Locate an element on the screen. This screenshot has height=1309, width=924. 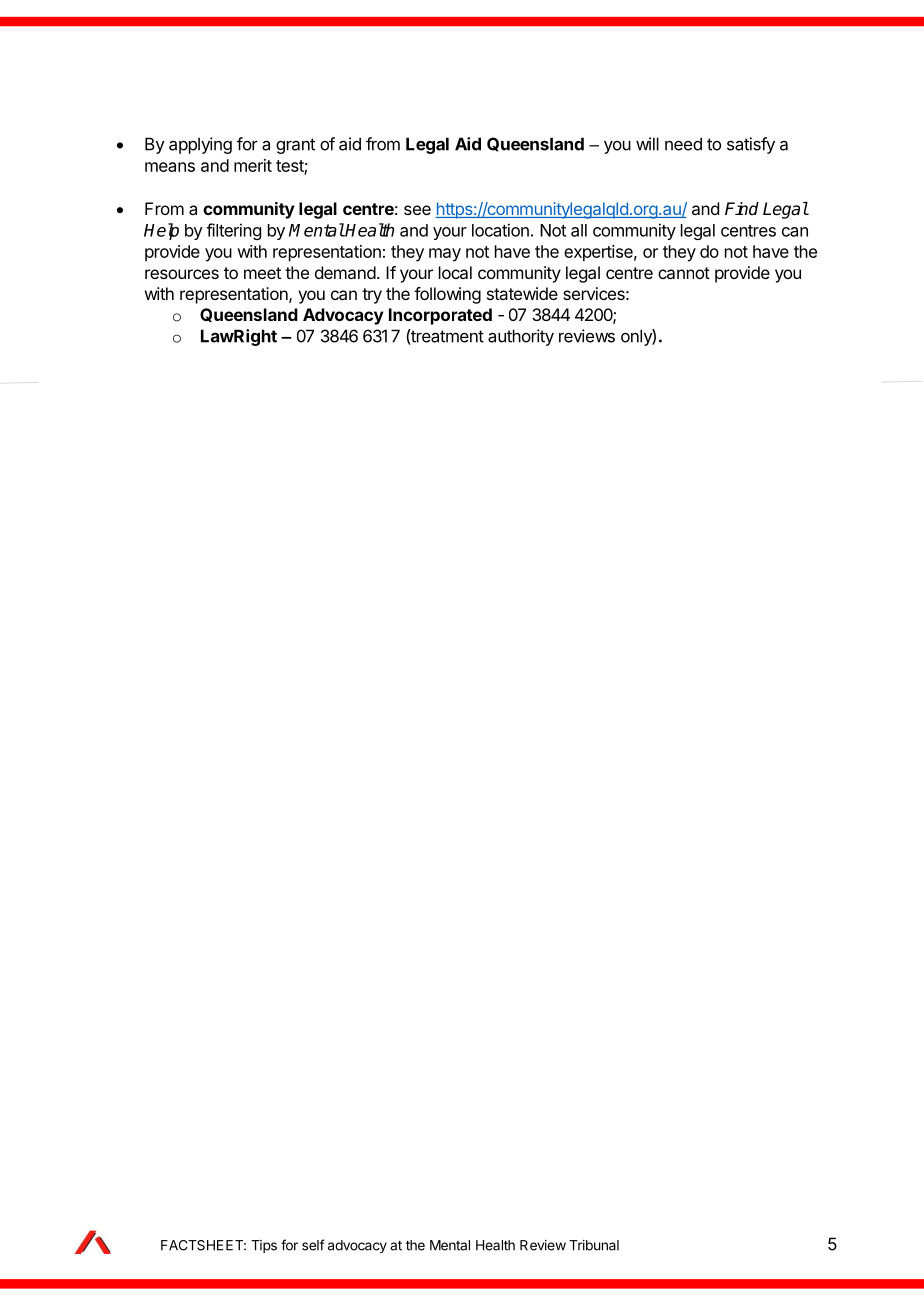
Incorporated is located at coordinates (440, 316).
